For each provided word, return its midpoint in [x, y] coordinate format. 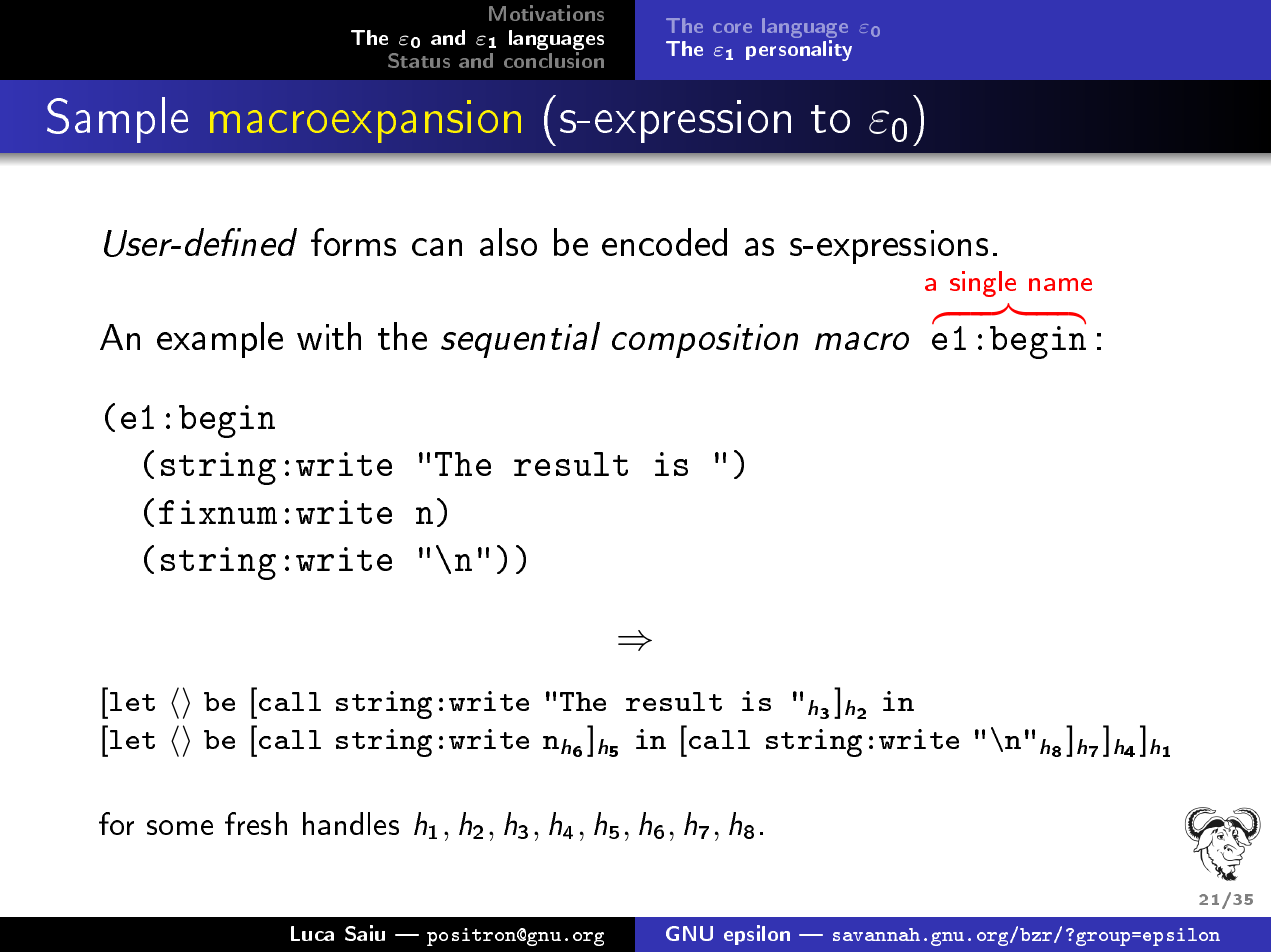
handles [351, 823]
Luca [312, 933]
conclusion [554, 60]
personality [799, 50]
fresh [256, 823]
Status [419, 60]
